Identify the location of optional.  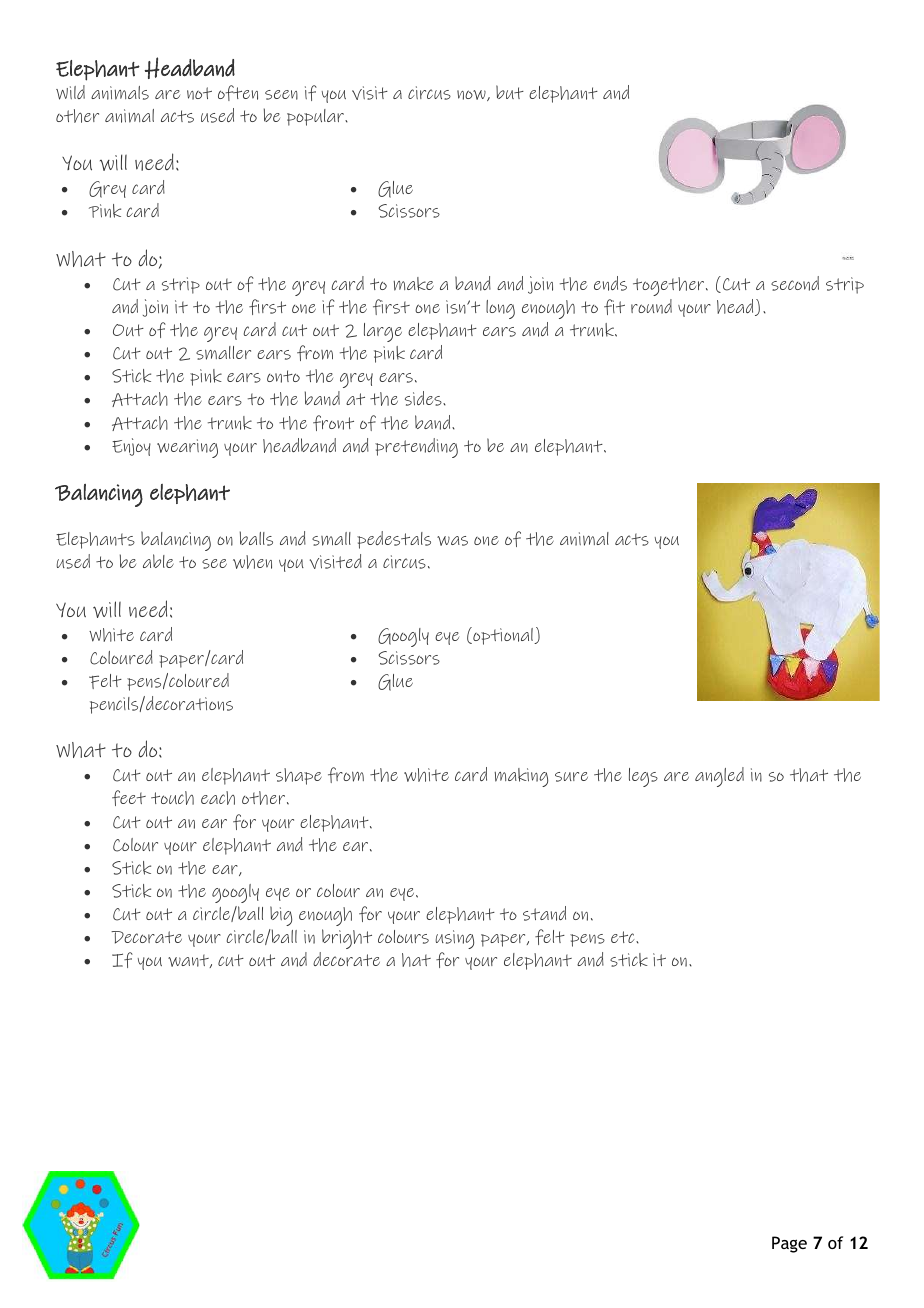
(503, 636).
